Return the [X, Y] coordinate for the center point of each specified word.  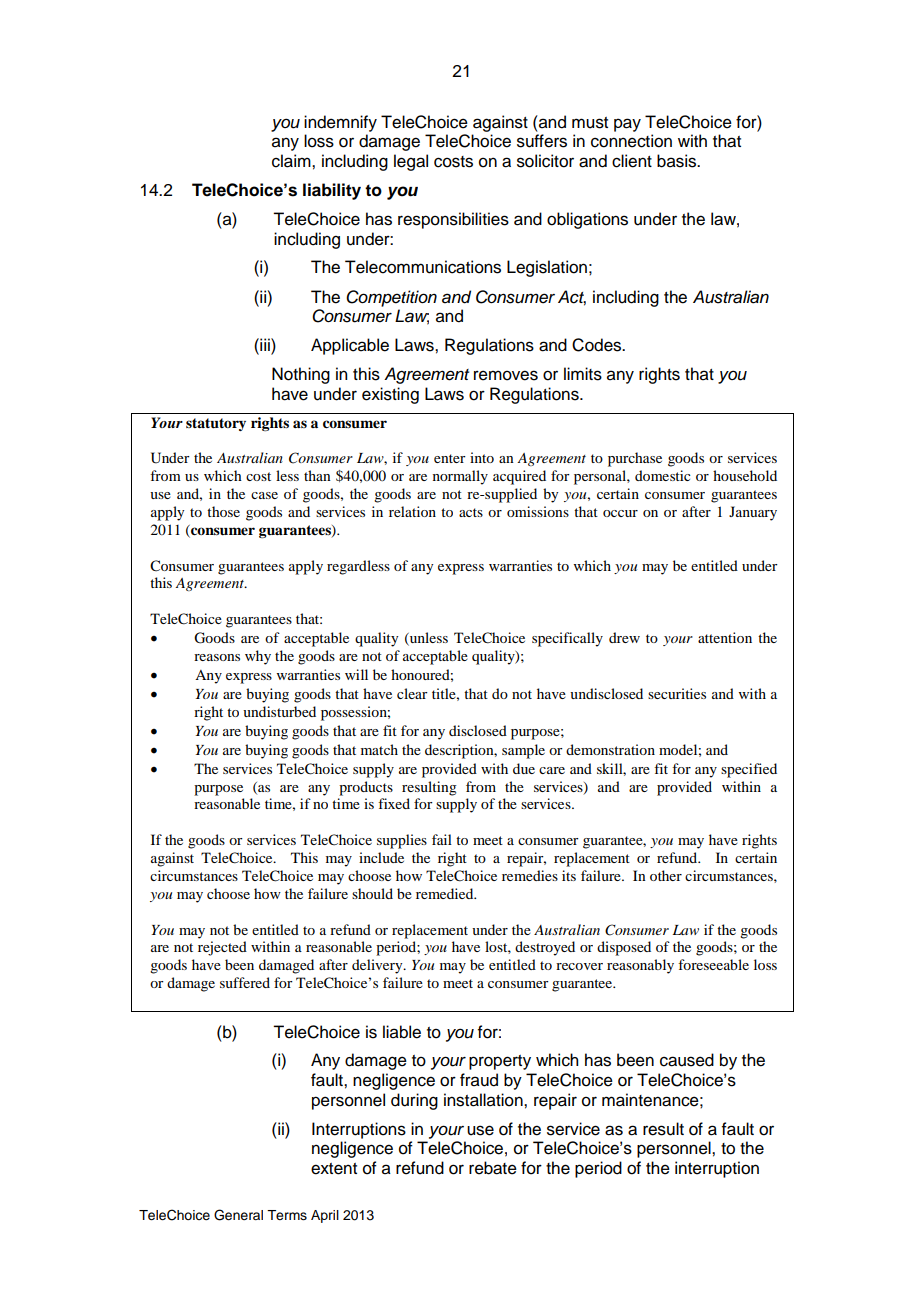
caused [687, 1060]
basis [678, 161]
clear [412, 693]
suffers [542, 141]
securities [677, 693]
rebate [493, 1168]
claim [292, 161]
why [258, 657]
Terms [287, 1215]
